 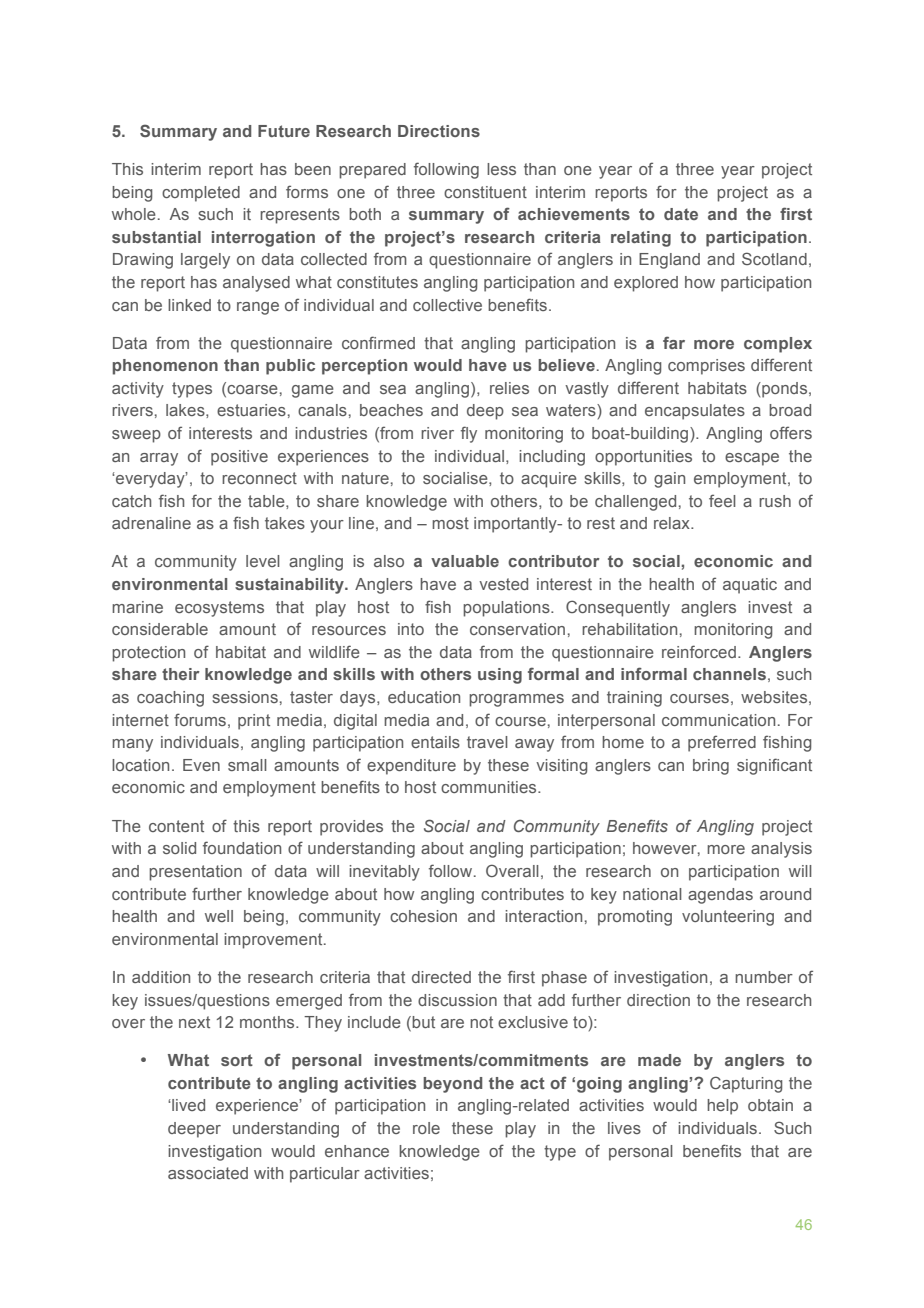 I want to click on role, so click(x=426, y=1128).
